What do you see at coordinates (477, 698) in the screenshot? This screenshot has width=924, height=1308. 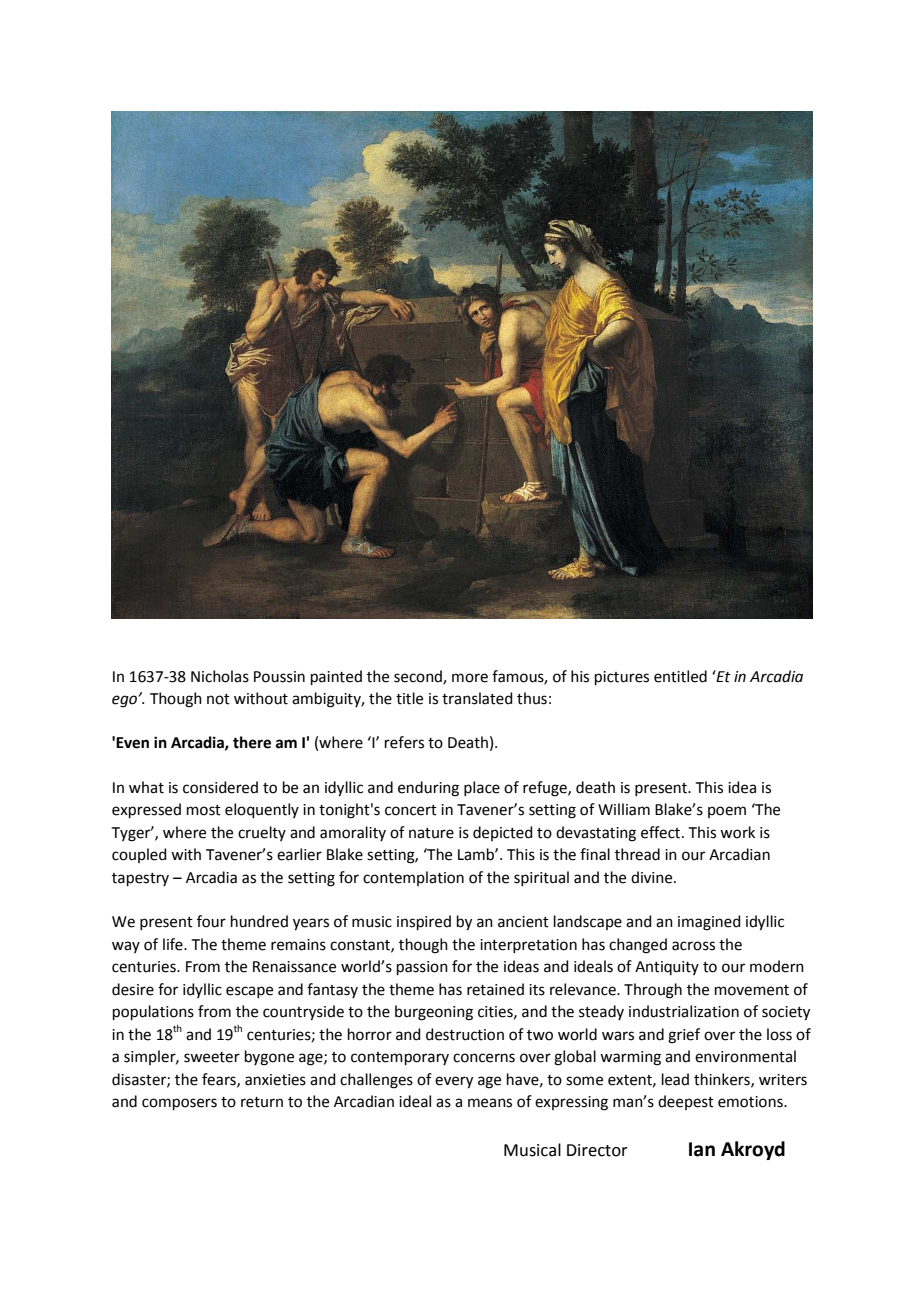 I see `translated` at bounding box center [477, 698].
